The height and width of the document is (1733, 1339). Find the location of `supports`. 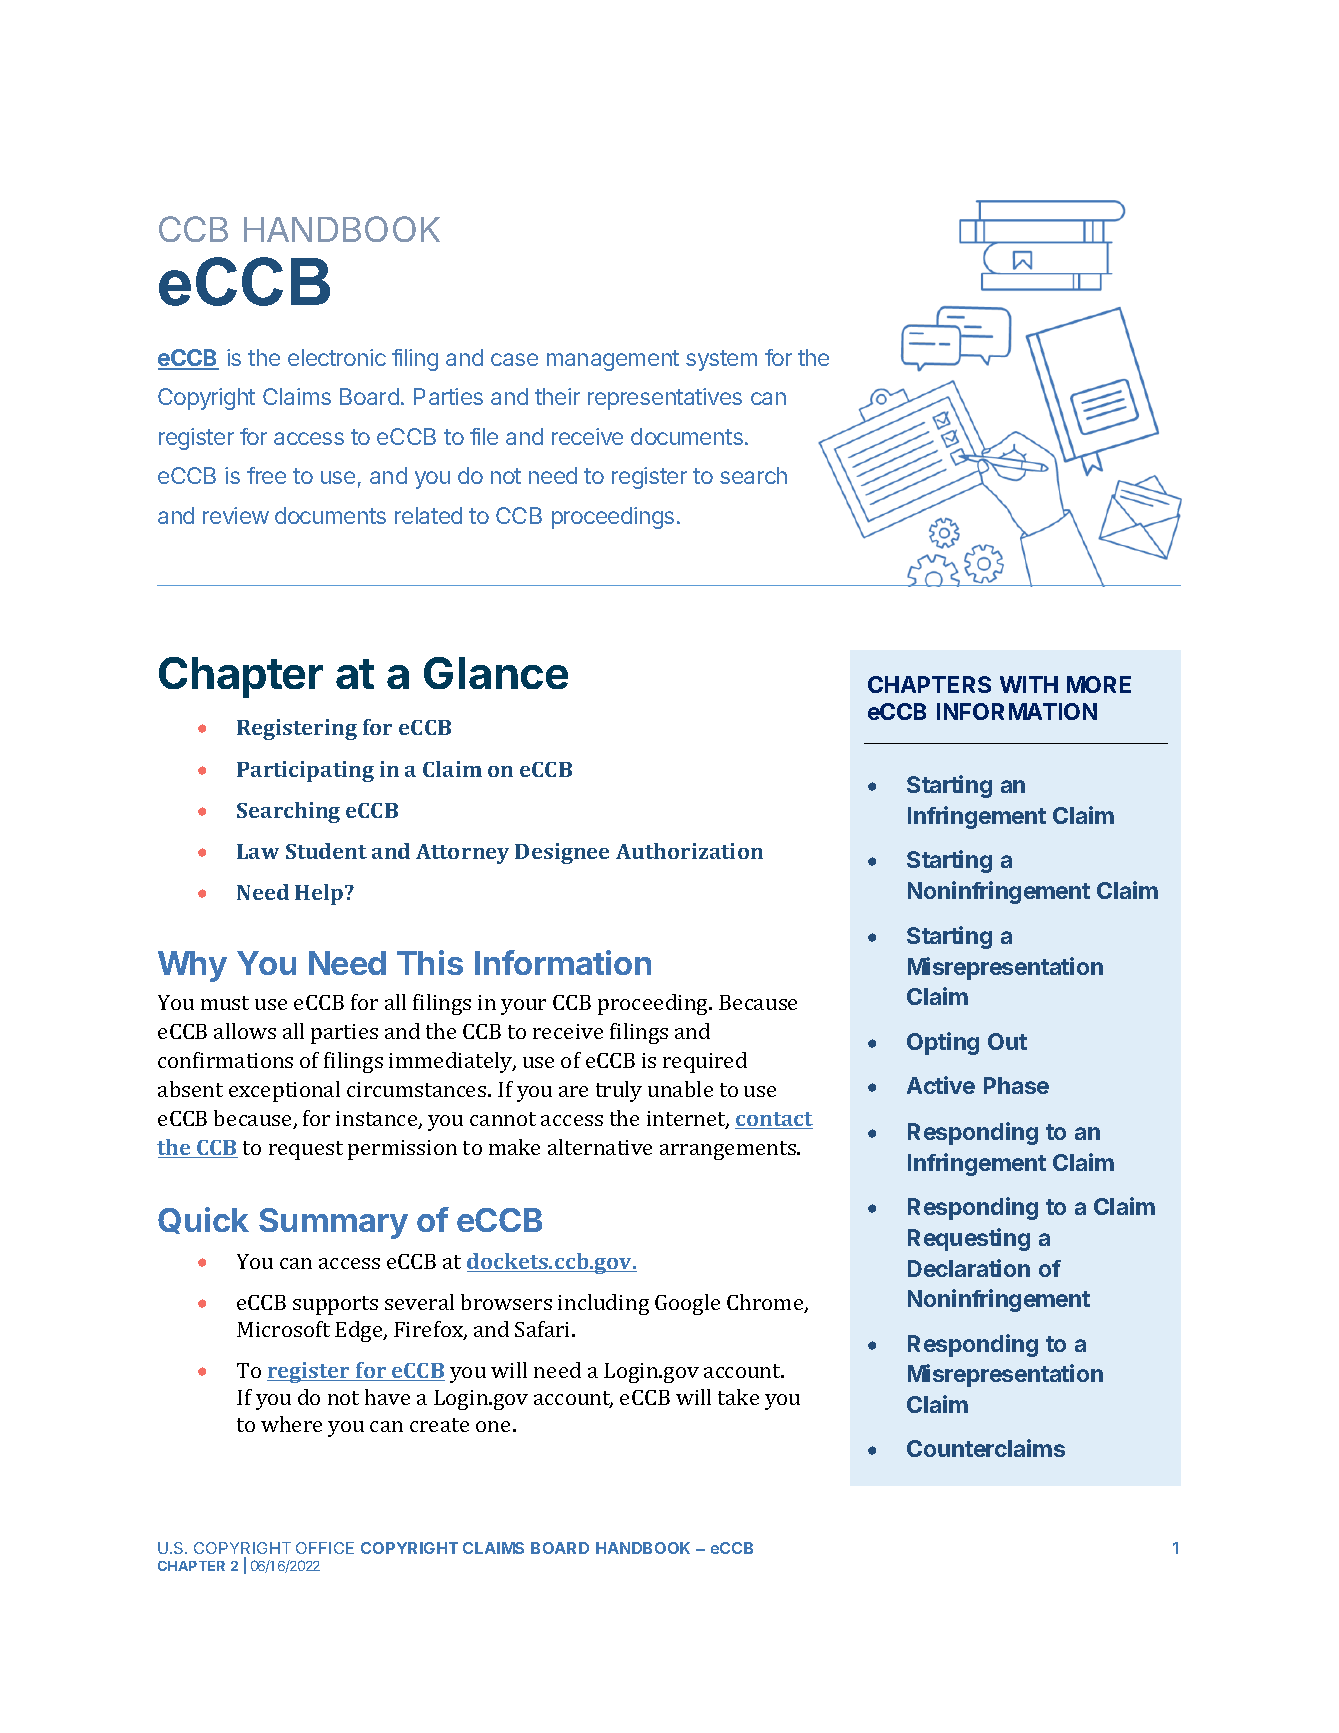

supports is located at coordinates (335, 1305).
